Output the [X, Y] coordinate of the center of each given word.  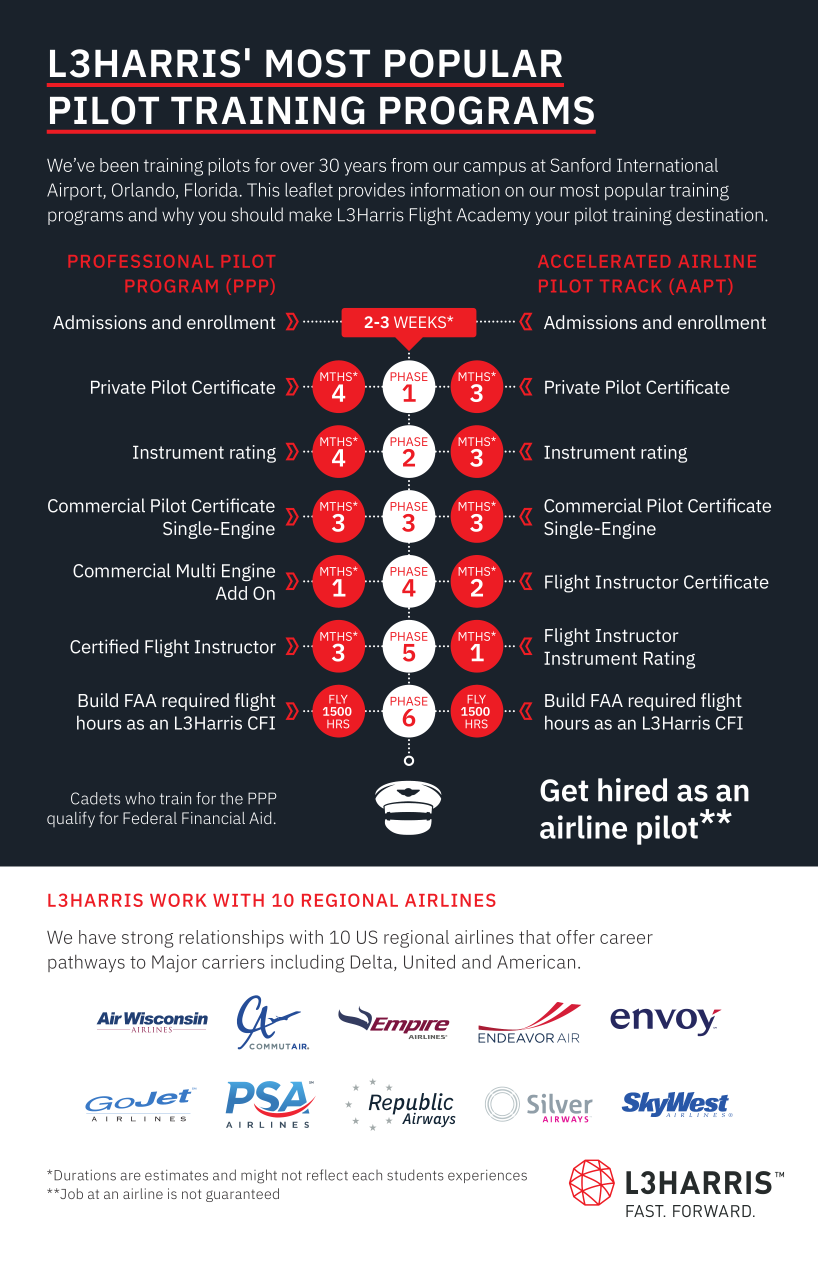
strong [148, 940]
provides [372, 191]
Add [231, 593]
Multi [196, 570]
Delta [373, 963]
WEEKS [421, 322]
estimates [176, 1175]
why [178, 216]
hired [632, 790]
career [626, 939]
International [667, 165]
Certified [104, 646]
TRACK [630, 286]
